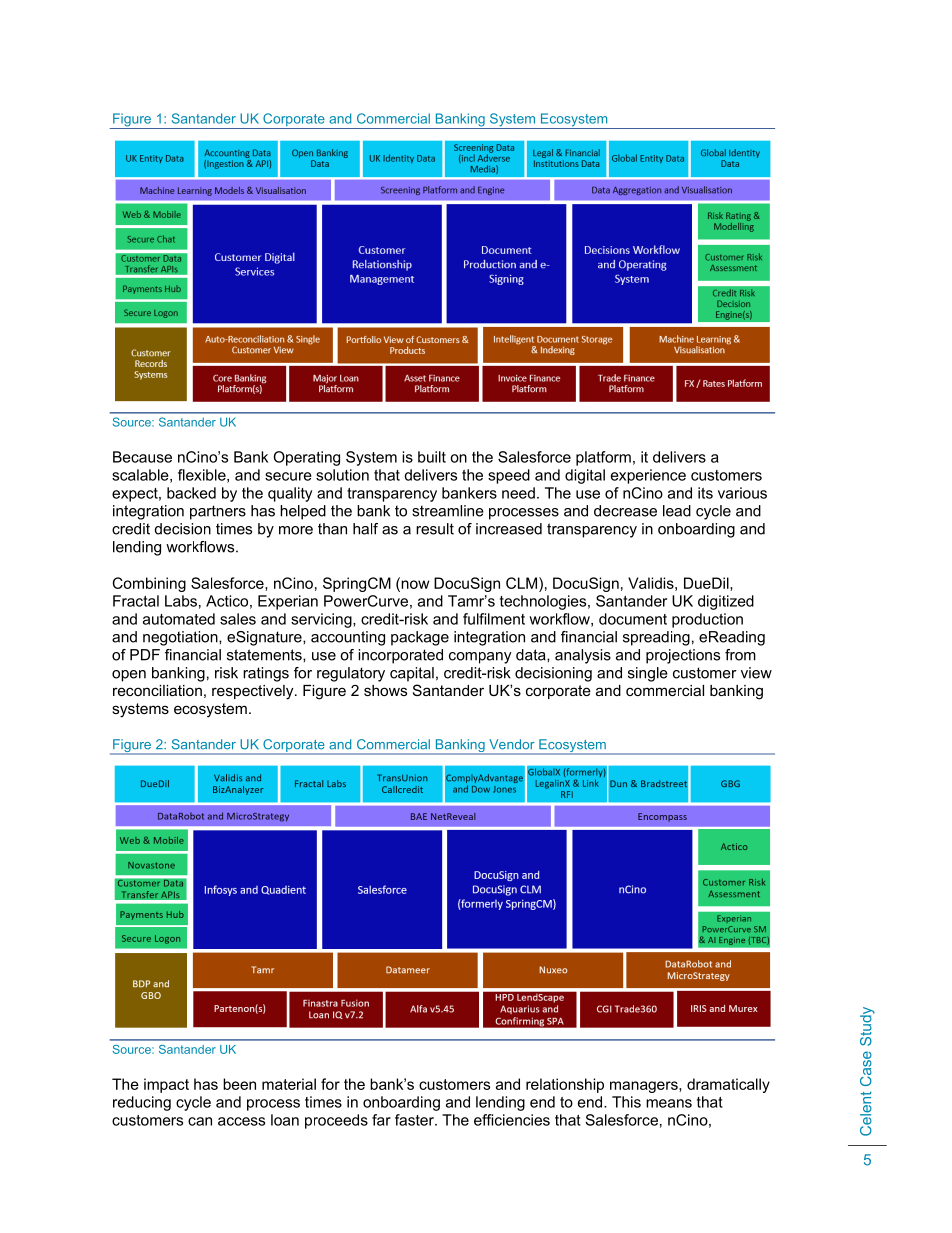 The image size is (952, 1233). What do you see at coordinates (512, 744) in the page?
I see `Vendor` at bounding box center [512, 744].
